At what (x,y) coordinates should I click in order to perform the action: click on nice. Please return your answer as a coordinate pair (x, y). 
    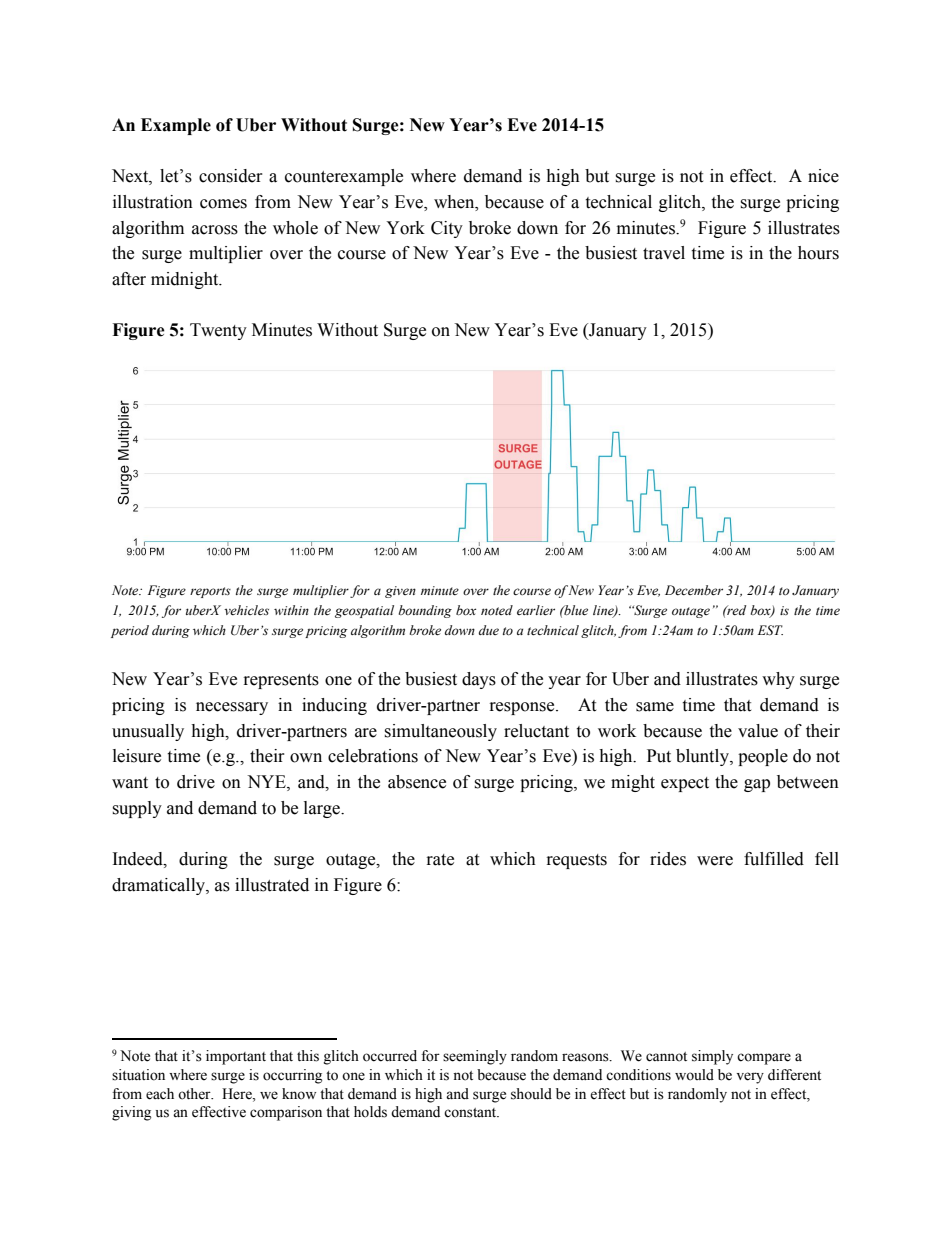
    Looking at the image, I should click on (823, 176).
